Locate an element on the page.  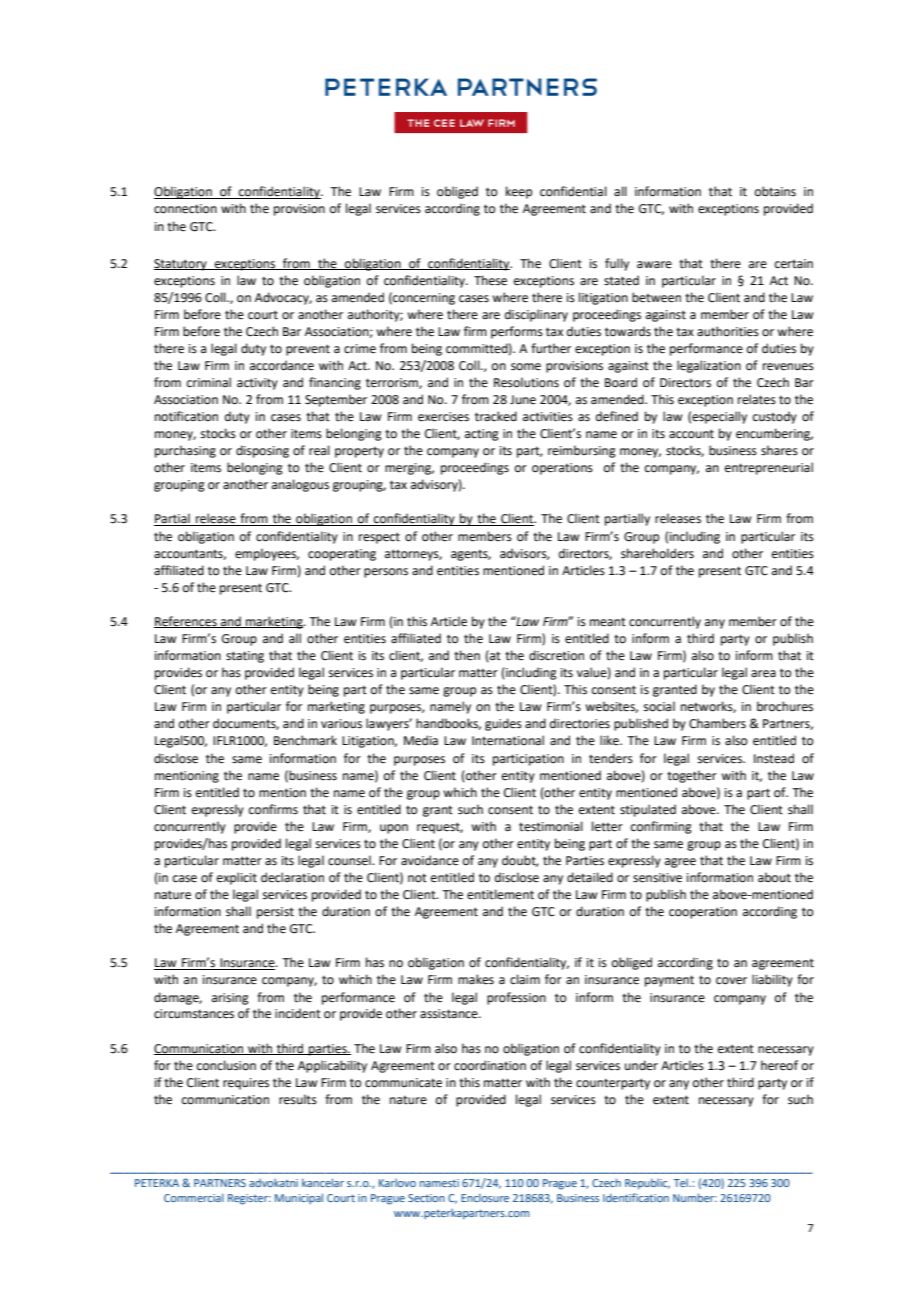
acting is located at coordinates (482, 435).
